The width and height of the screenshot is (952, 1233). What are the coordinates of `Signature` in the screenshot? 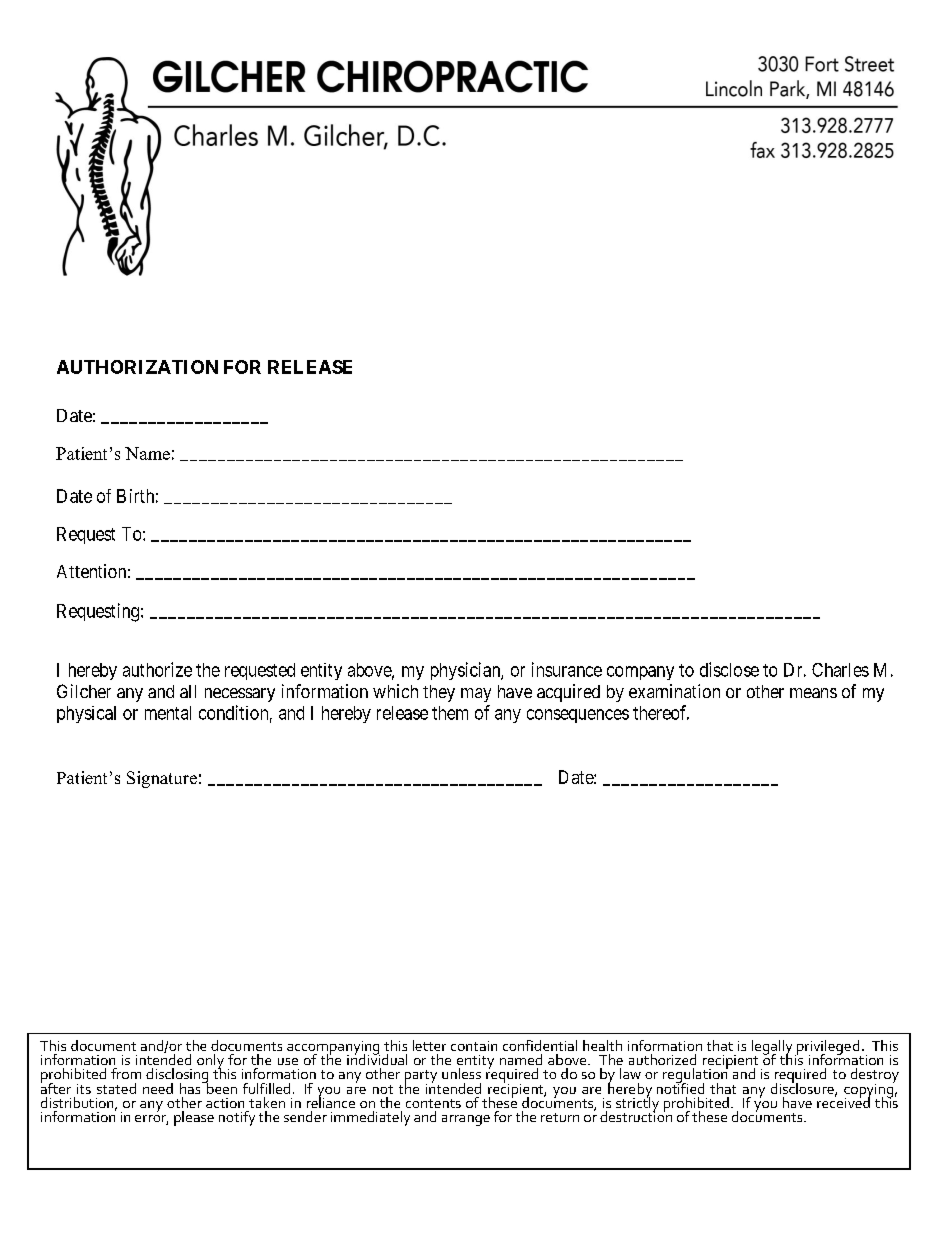 It's located at (162, 779).
